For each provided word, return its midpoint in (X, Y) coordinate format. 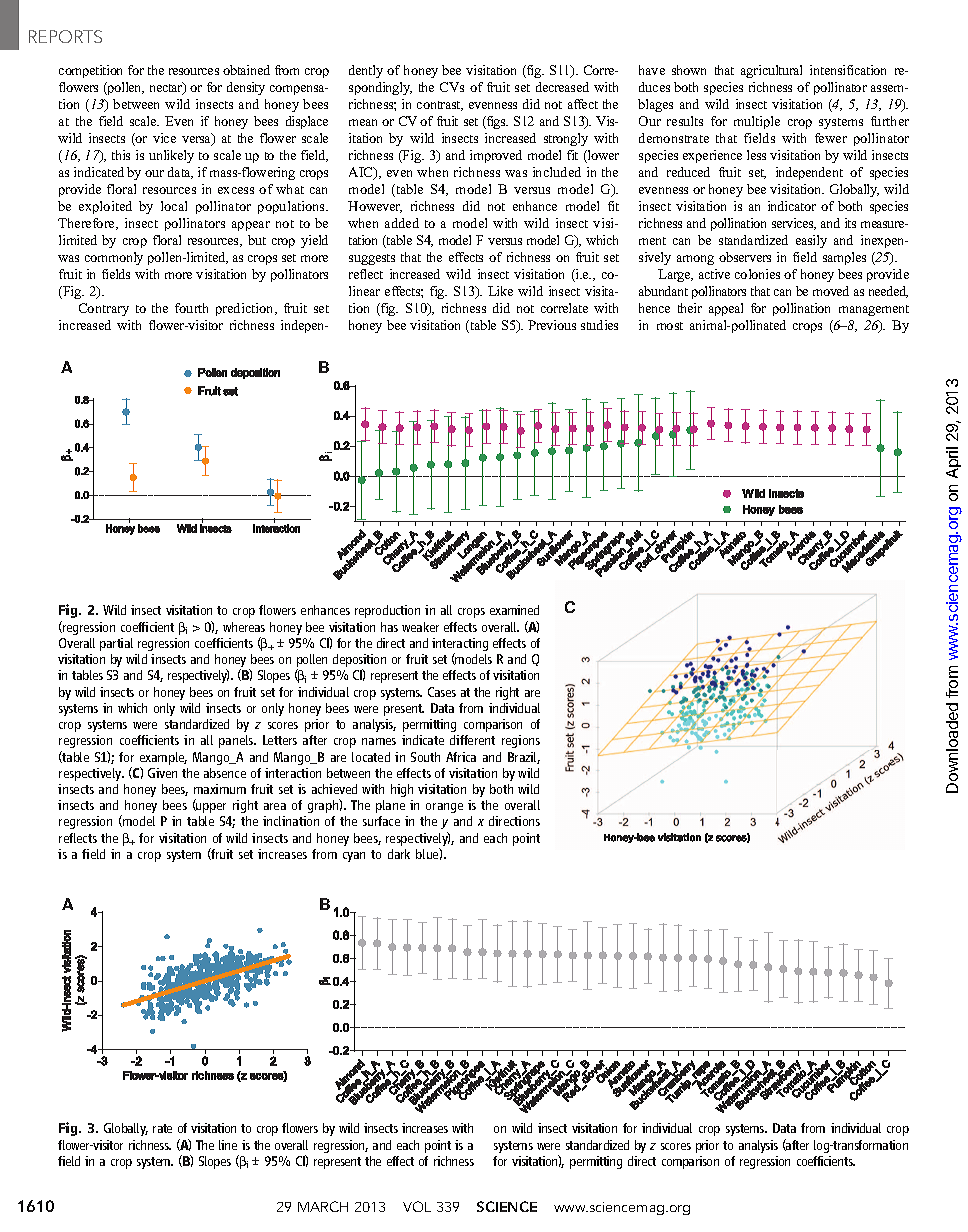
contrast (440, 106)
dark (399, 854)
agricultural (771, 71)
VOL (417, 1206)
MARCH (323, 1206)
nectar (167, 88)
